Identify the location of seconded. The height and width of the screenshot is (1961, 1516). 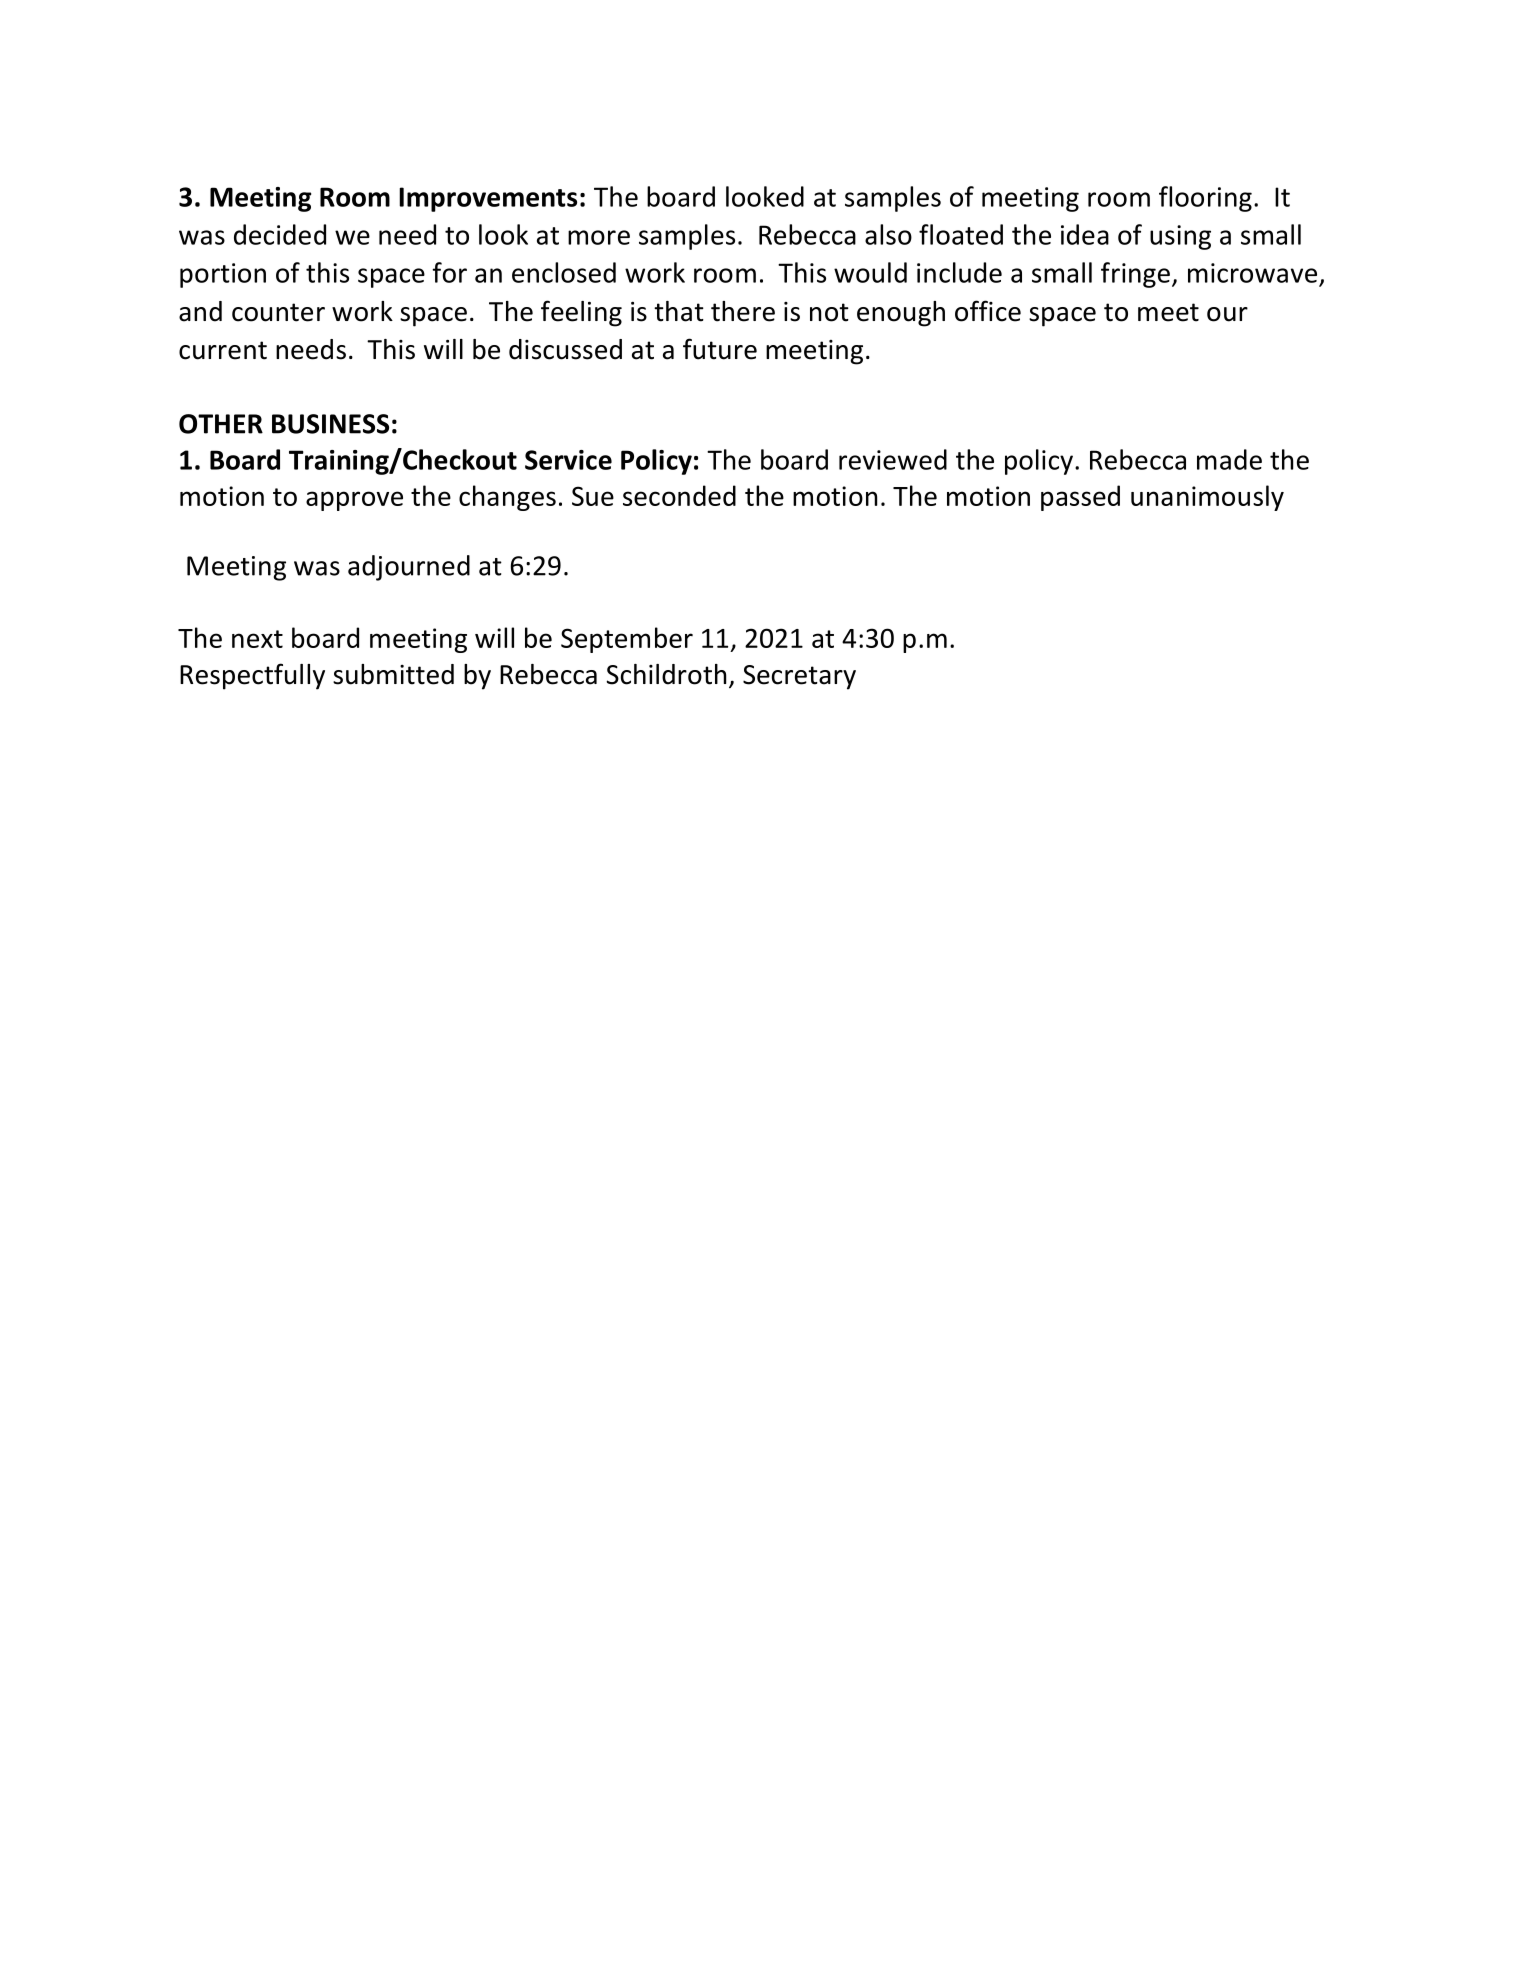
(679, 495).
